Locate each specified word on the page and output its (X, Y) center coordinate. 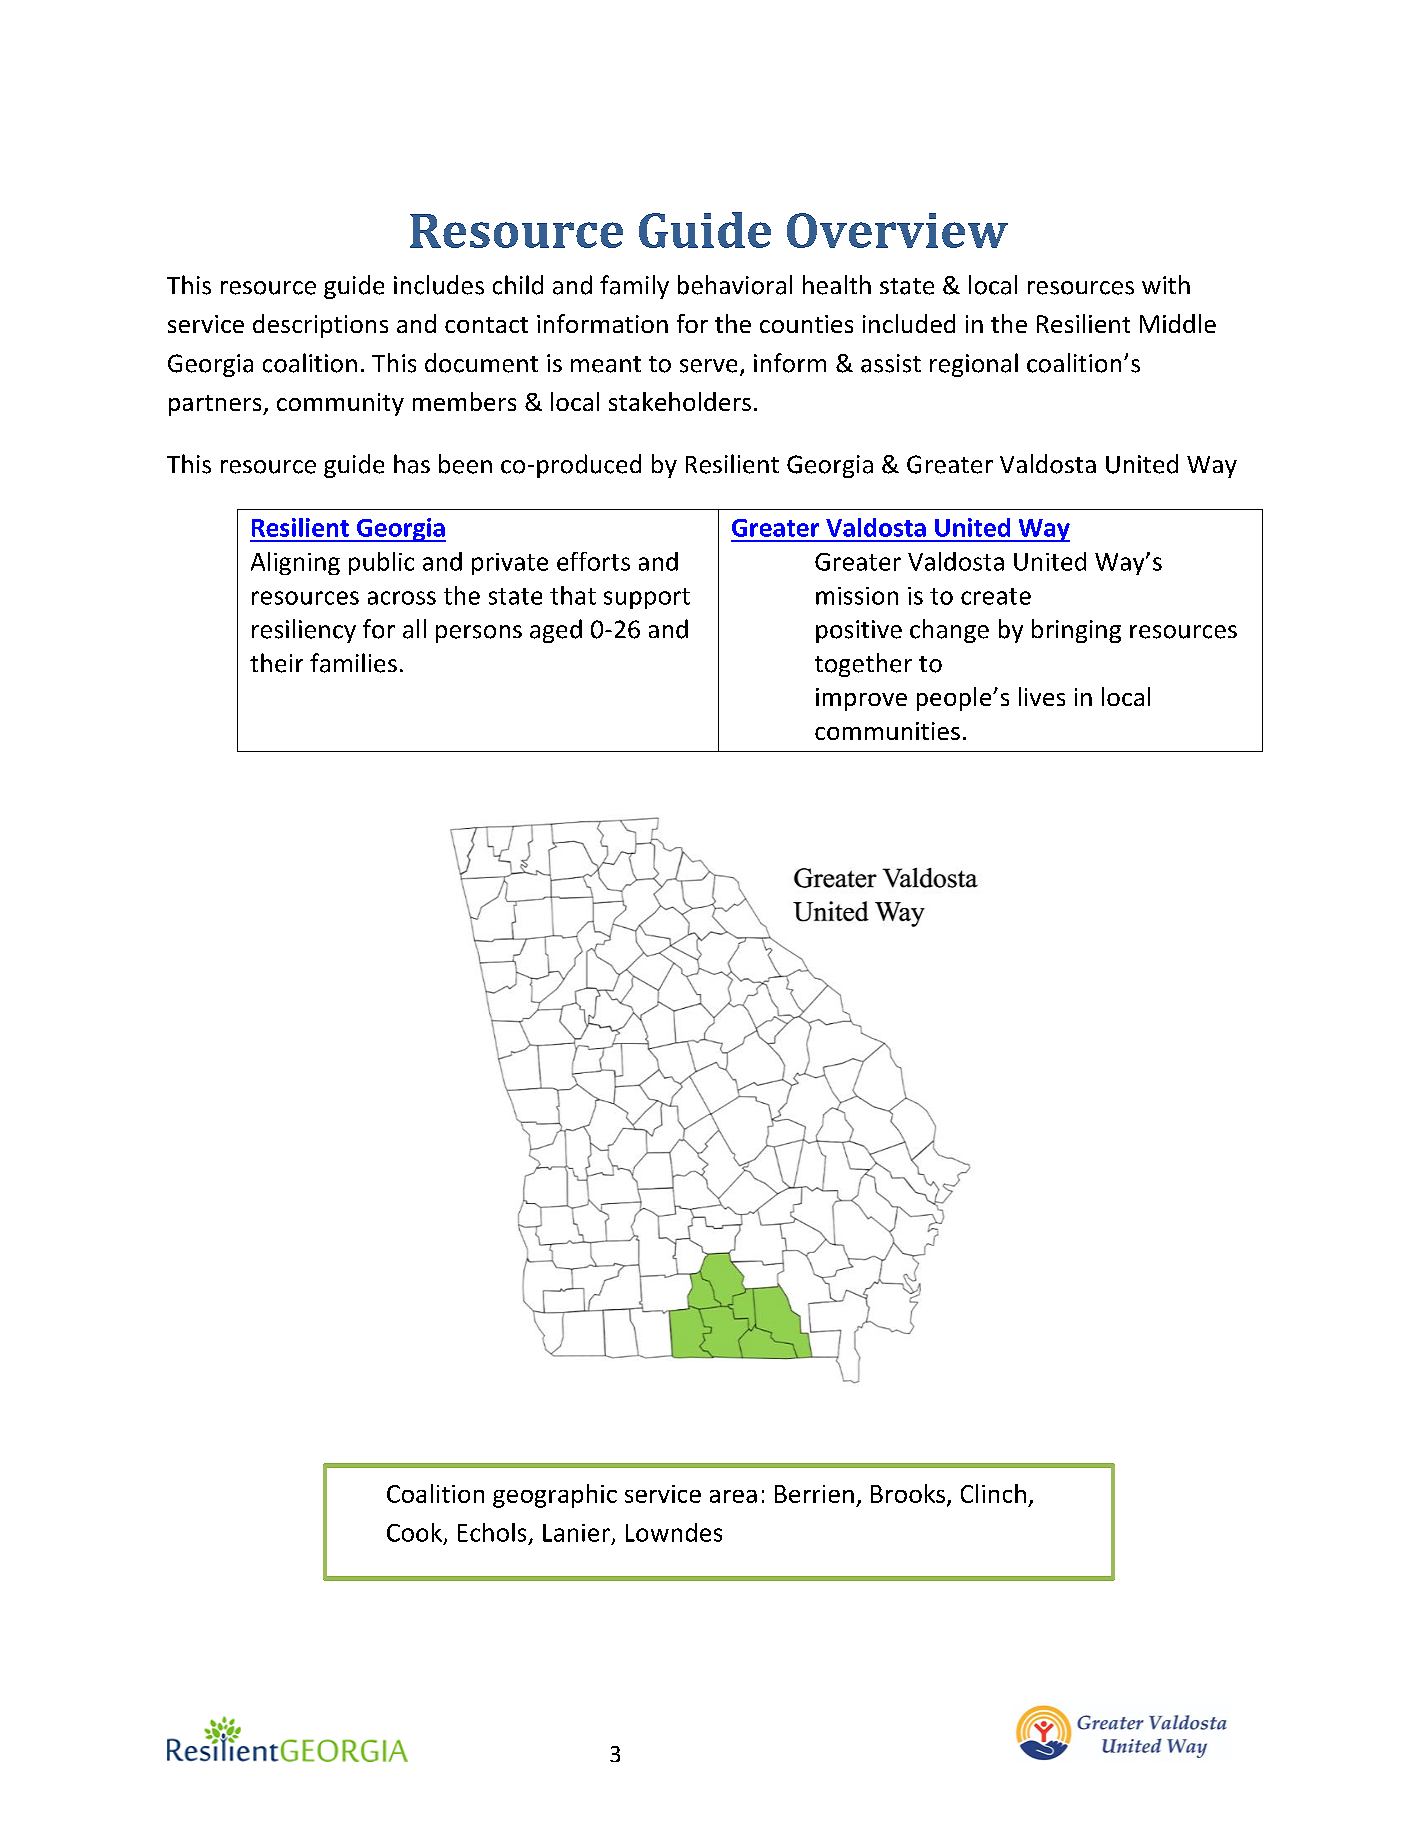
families (353, 663)
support (647, 598)
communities (887, 731)
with (1166, 284)
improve (861, 699)
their (276, 663)
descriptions (320, 326)
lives (1042, 696)
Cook (414, 1532)
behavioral (735, 285)
